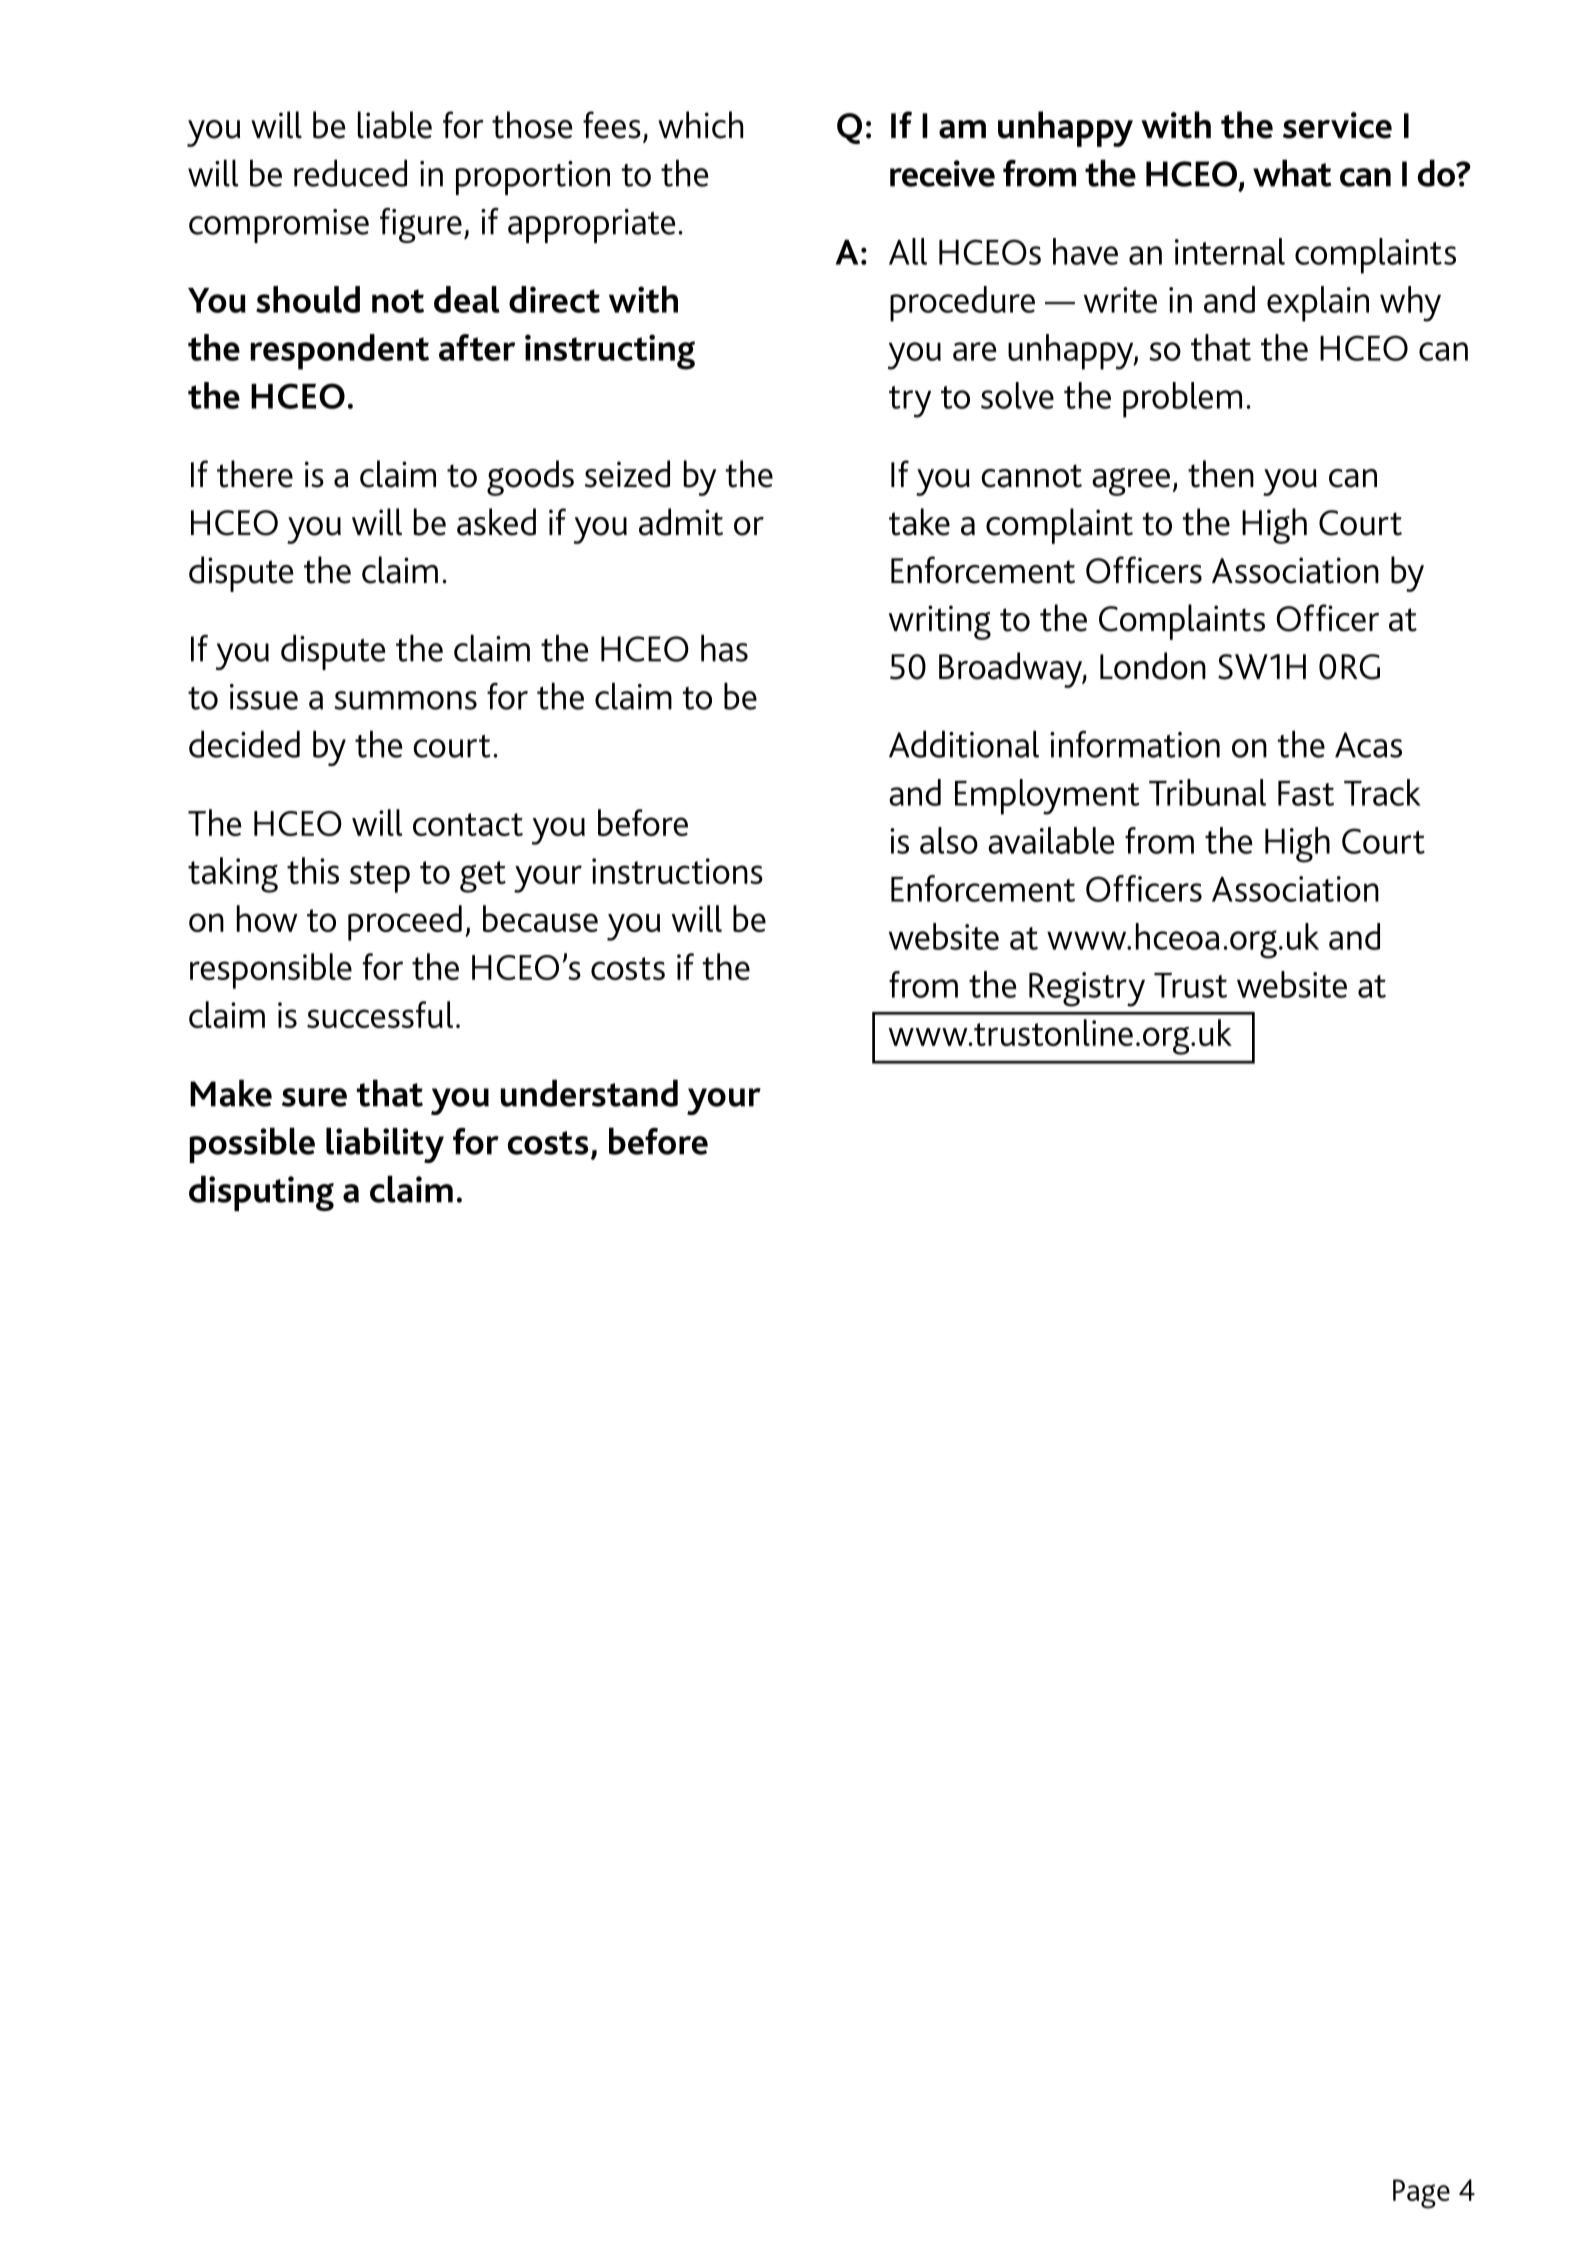  Describe the element at coordinates (385, 1145) in the screenshot. I see `liability` at that location.
